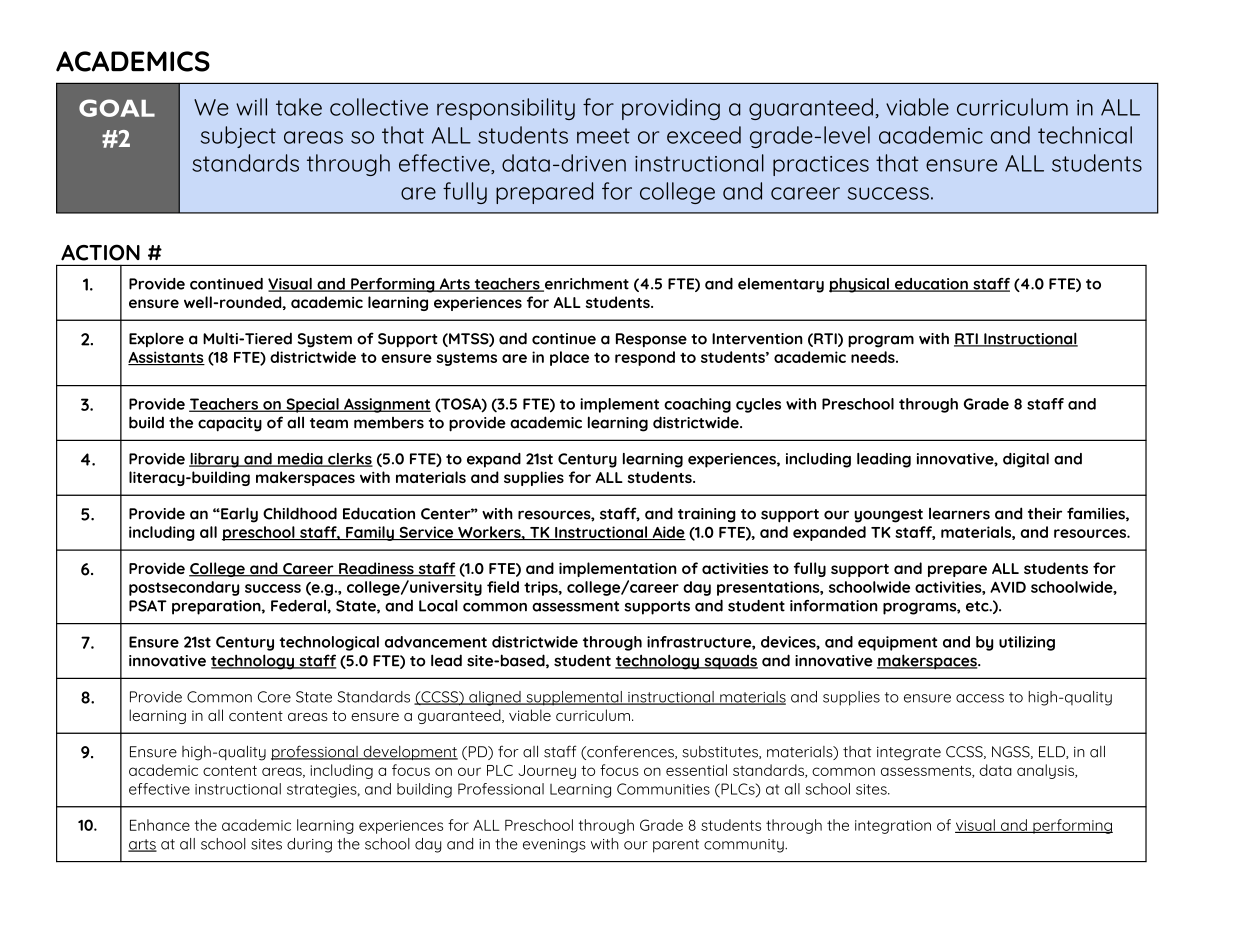 This image has height=952, width=1233. What do you see at coordinates (160, 825) in the image?
I see `Enhance` at bounding box center [160, 825].
